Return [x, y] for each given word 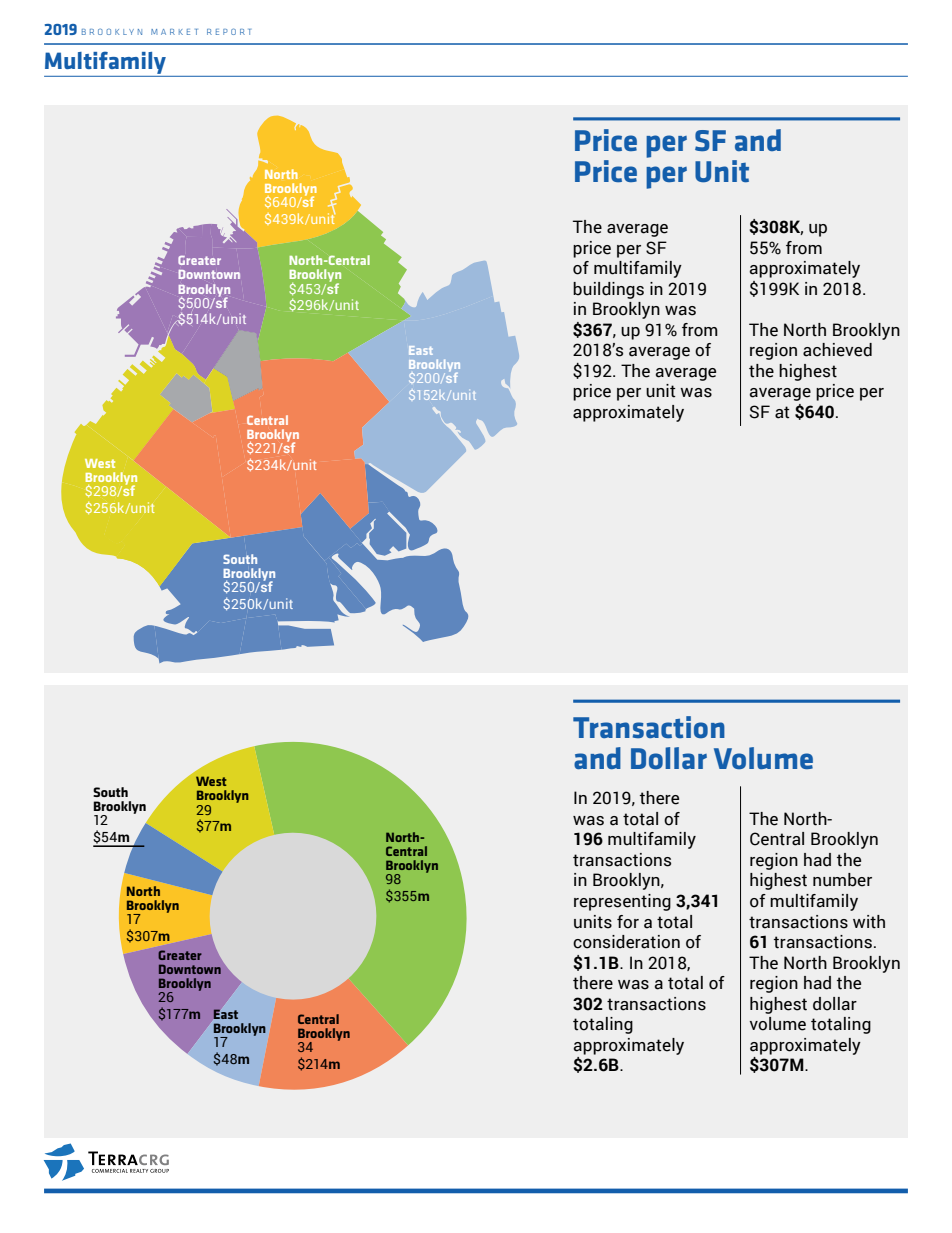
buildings [608, 290]
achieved [837, 350]
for [628, 922]
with [869, 922]
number [842, 880]
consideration [626, 942]
